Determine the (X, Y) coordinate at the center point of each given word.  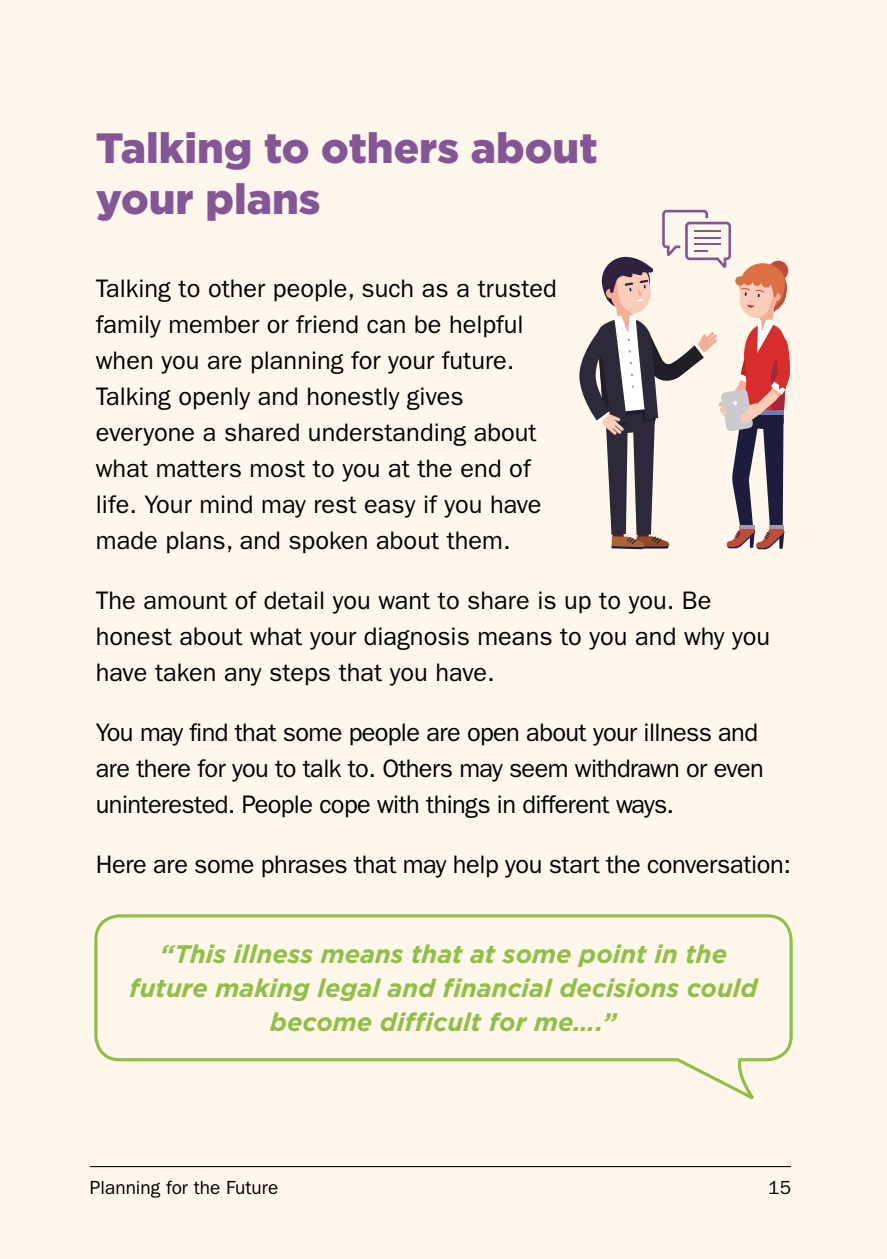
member (215, 324)
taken (185, 672)
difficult (431, 1021)
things (458, 806)
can (386, 327)
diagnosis (416, 638)
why (704, 638)
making (262, 989)
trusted (516, 288)
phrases (304, 866)
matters (199, 469)
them (474, 540)
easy (390, 508)
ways (642, 808)
